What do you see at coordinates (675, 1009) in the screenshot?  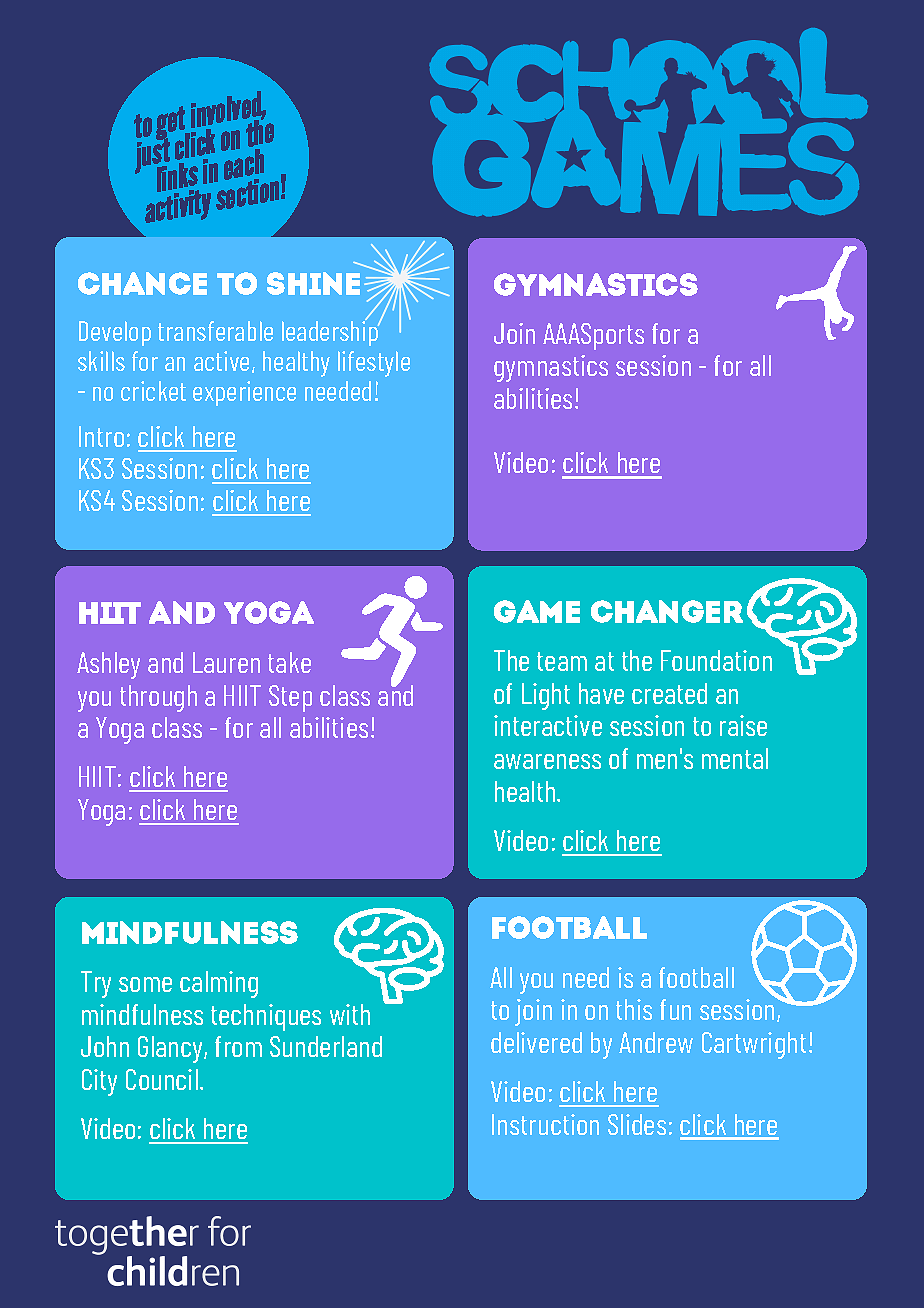 I see `fun` at bounding box center [675, 1009].
